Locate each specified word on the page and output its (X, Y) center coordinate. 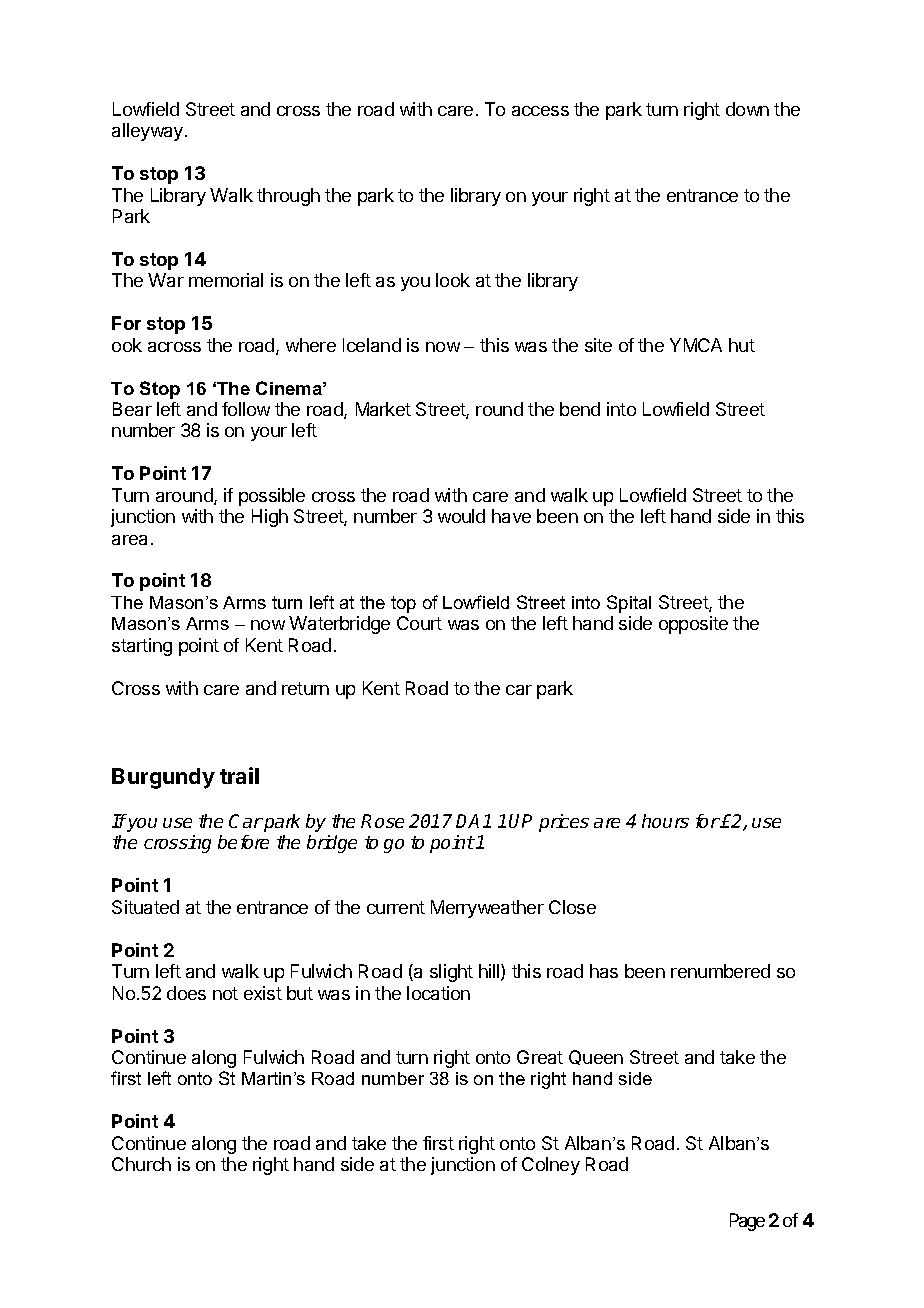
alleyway (149, 132)
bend (580, 409)
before (243, 842)
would (461, 516)
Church (141, 1164)
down (747, 109)
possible (272, 497)
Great (540, 1057)
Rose (382, 821)
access (540, 111)
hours (665, 821)
